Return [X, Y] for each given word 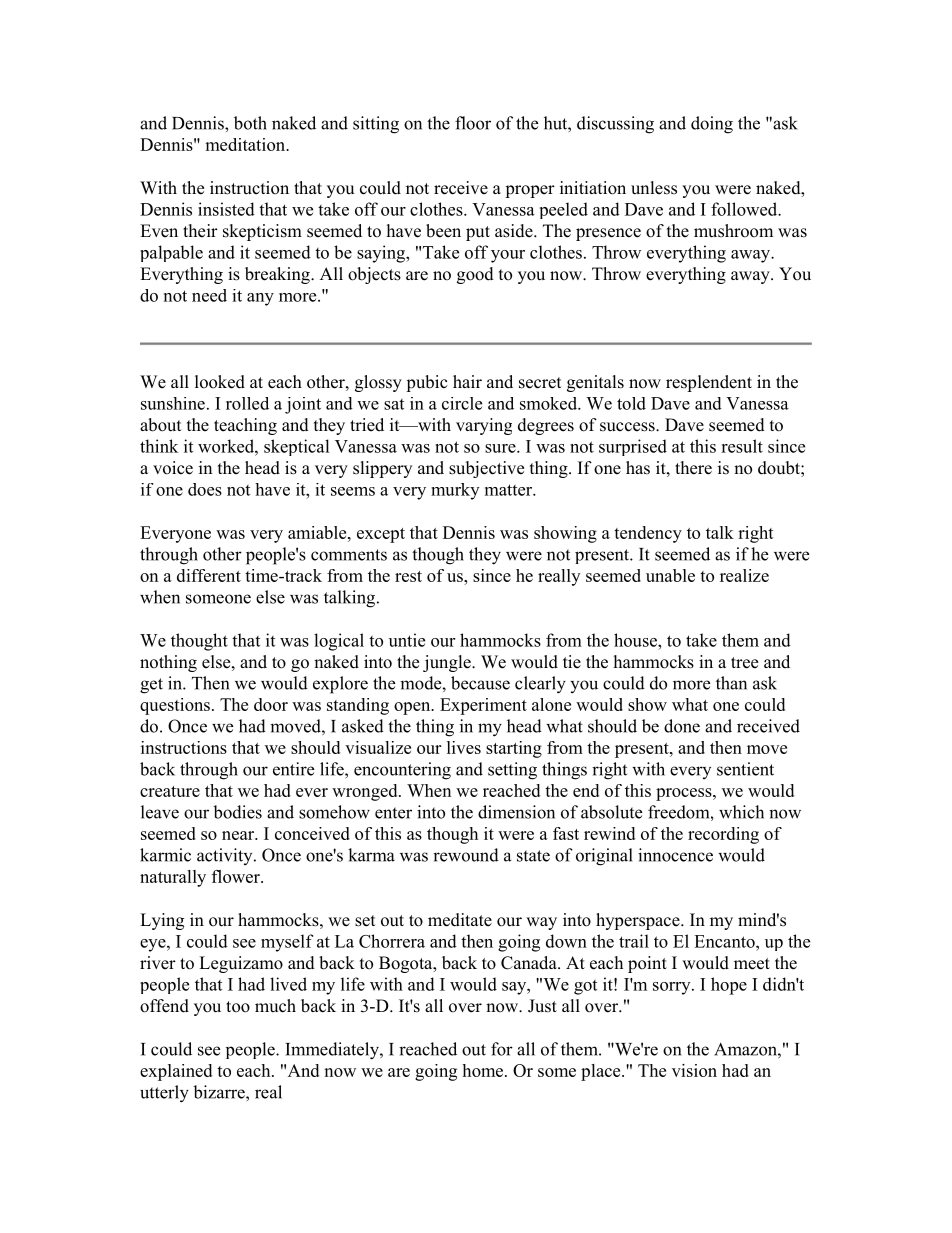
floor [473, 123]
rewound [466, 855]
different [209, 575]
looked [220, 382]
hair [467, 381]
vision [694, 1070]
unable [670, 575]
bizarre [220, 1092]
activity [226, 856]
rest [408, 576]
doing [712, 125]
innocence [675, 855]
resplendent [709, 383]
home [484, 1070]
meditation [246, 144]
